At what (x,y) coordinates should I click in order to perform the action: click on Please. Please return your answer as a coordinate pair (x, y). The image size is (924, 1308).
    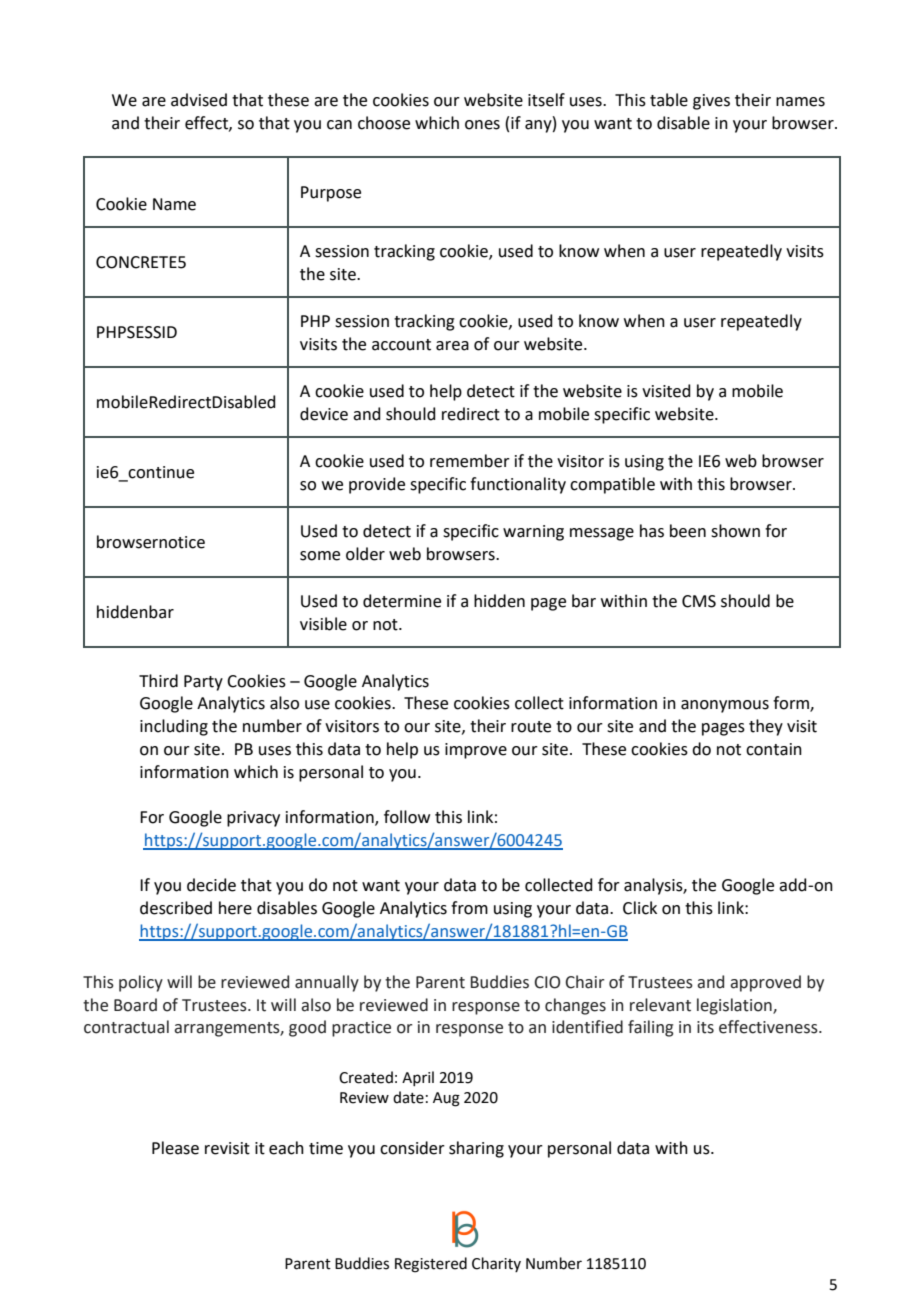
    Looking at the image, I should click on (175, 1148).
